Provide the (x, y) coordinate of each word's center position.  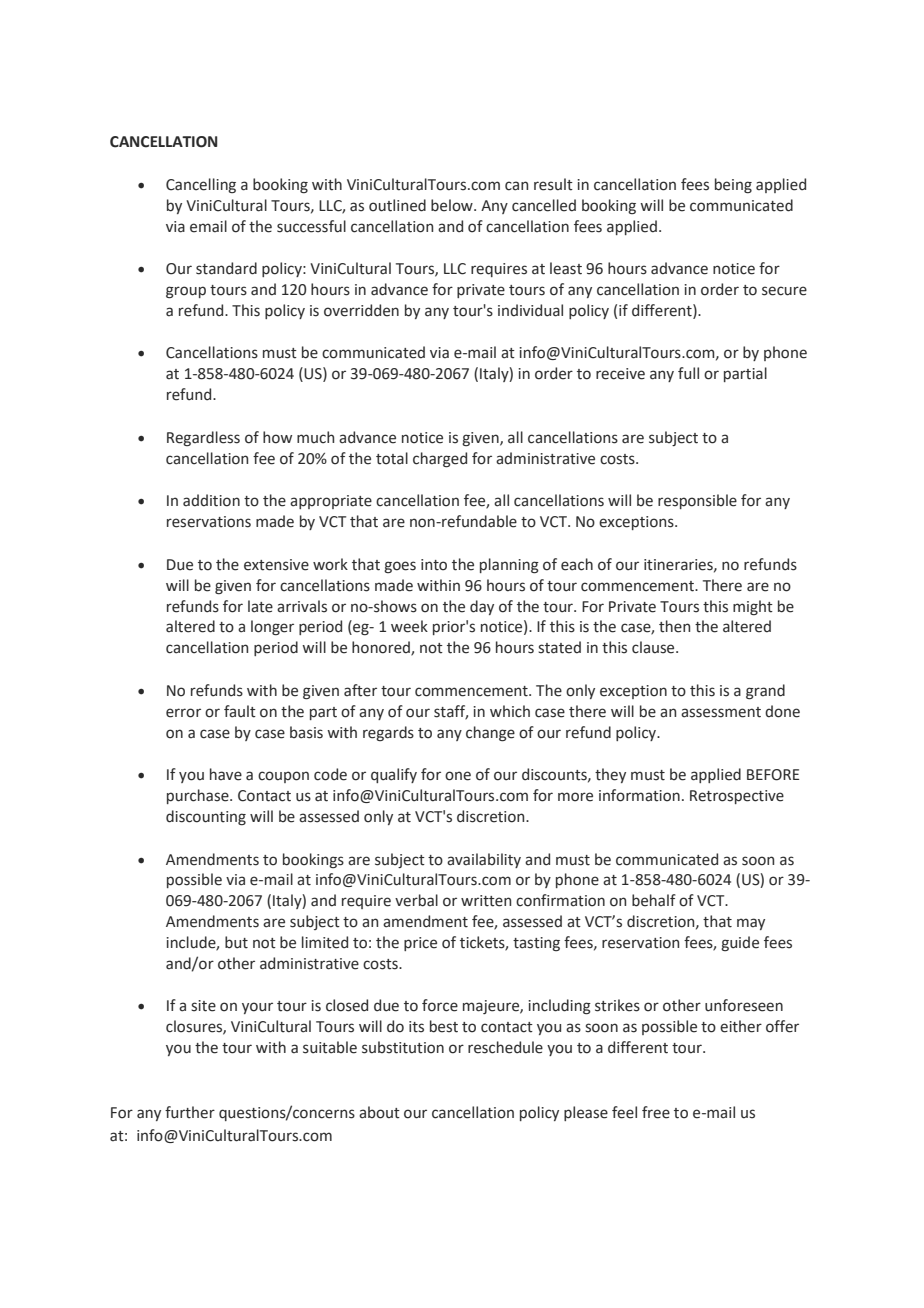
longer (272, 627)
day (482, 607)
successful (311, 226)
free (656, 1112)
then (674, 626)
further (190, 1112)
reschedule (505, 1047)
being (733, 185)
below (453, 205)
